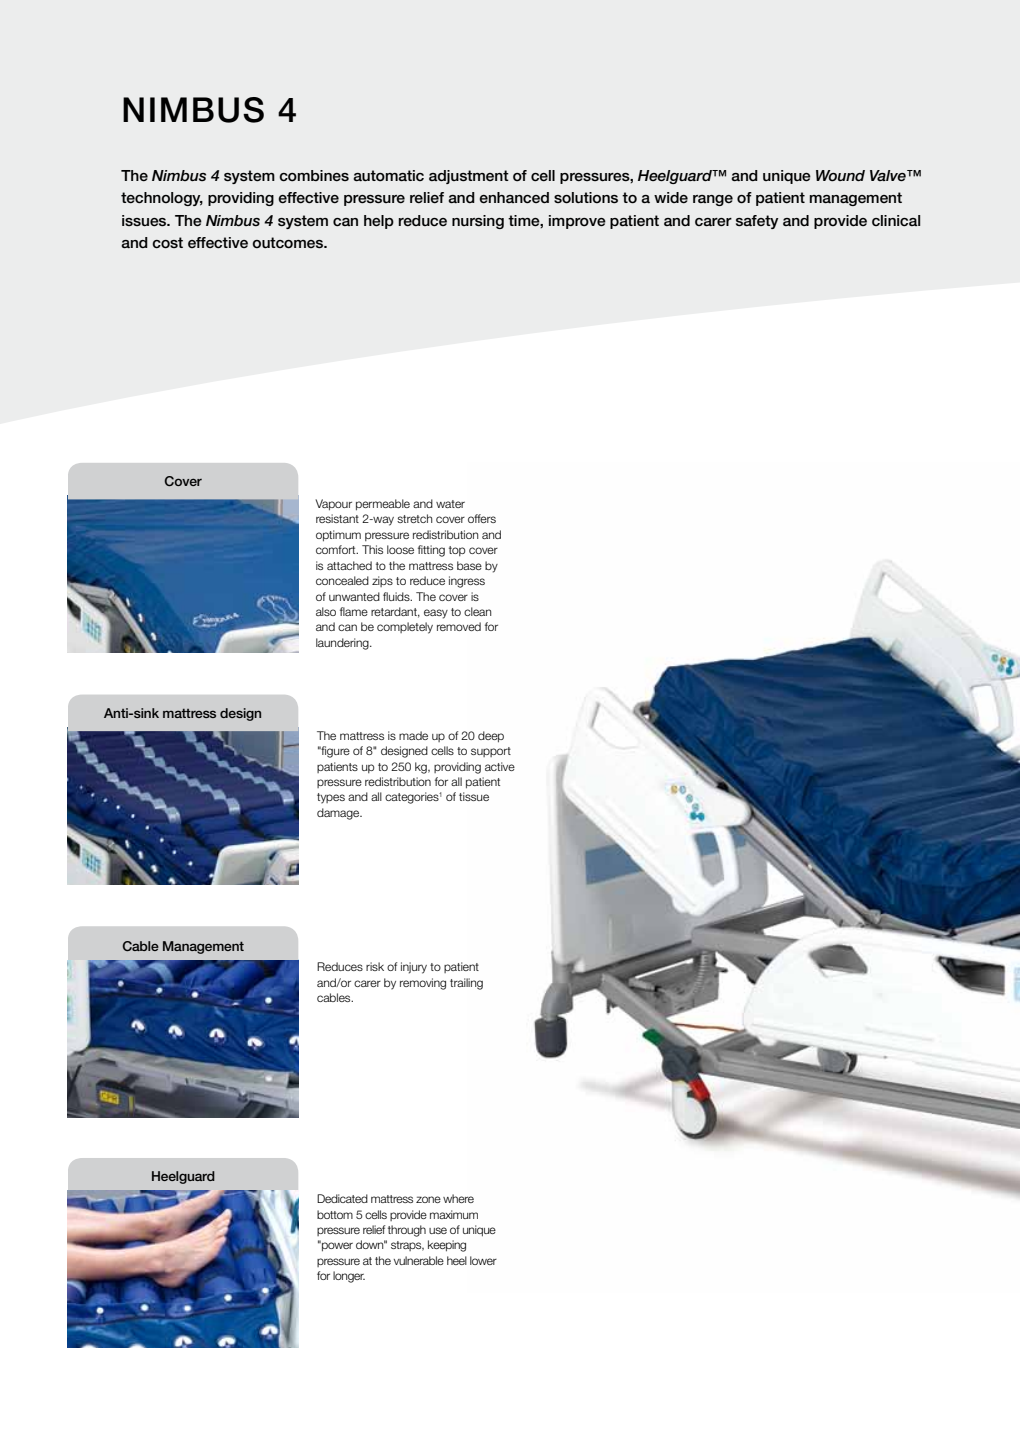 This screenshot has width=1020, height=1443. Describe the element at coordinates (331, 798) in the screenshot. I see `types` at that location.
